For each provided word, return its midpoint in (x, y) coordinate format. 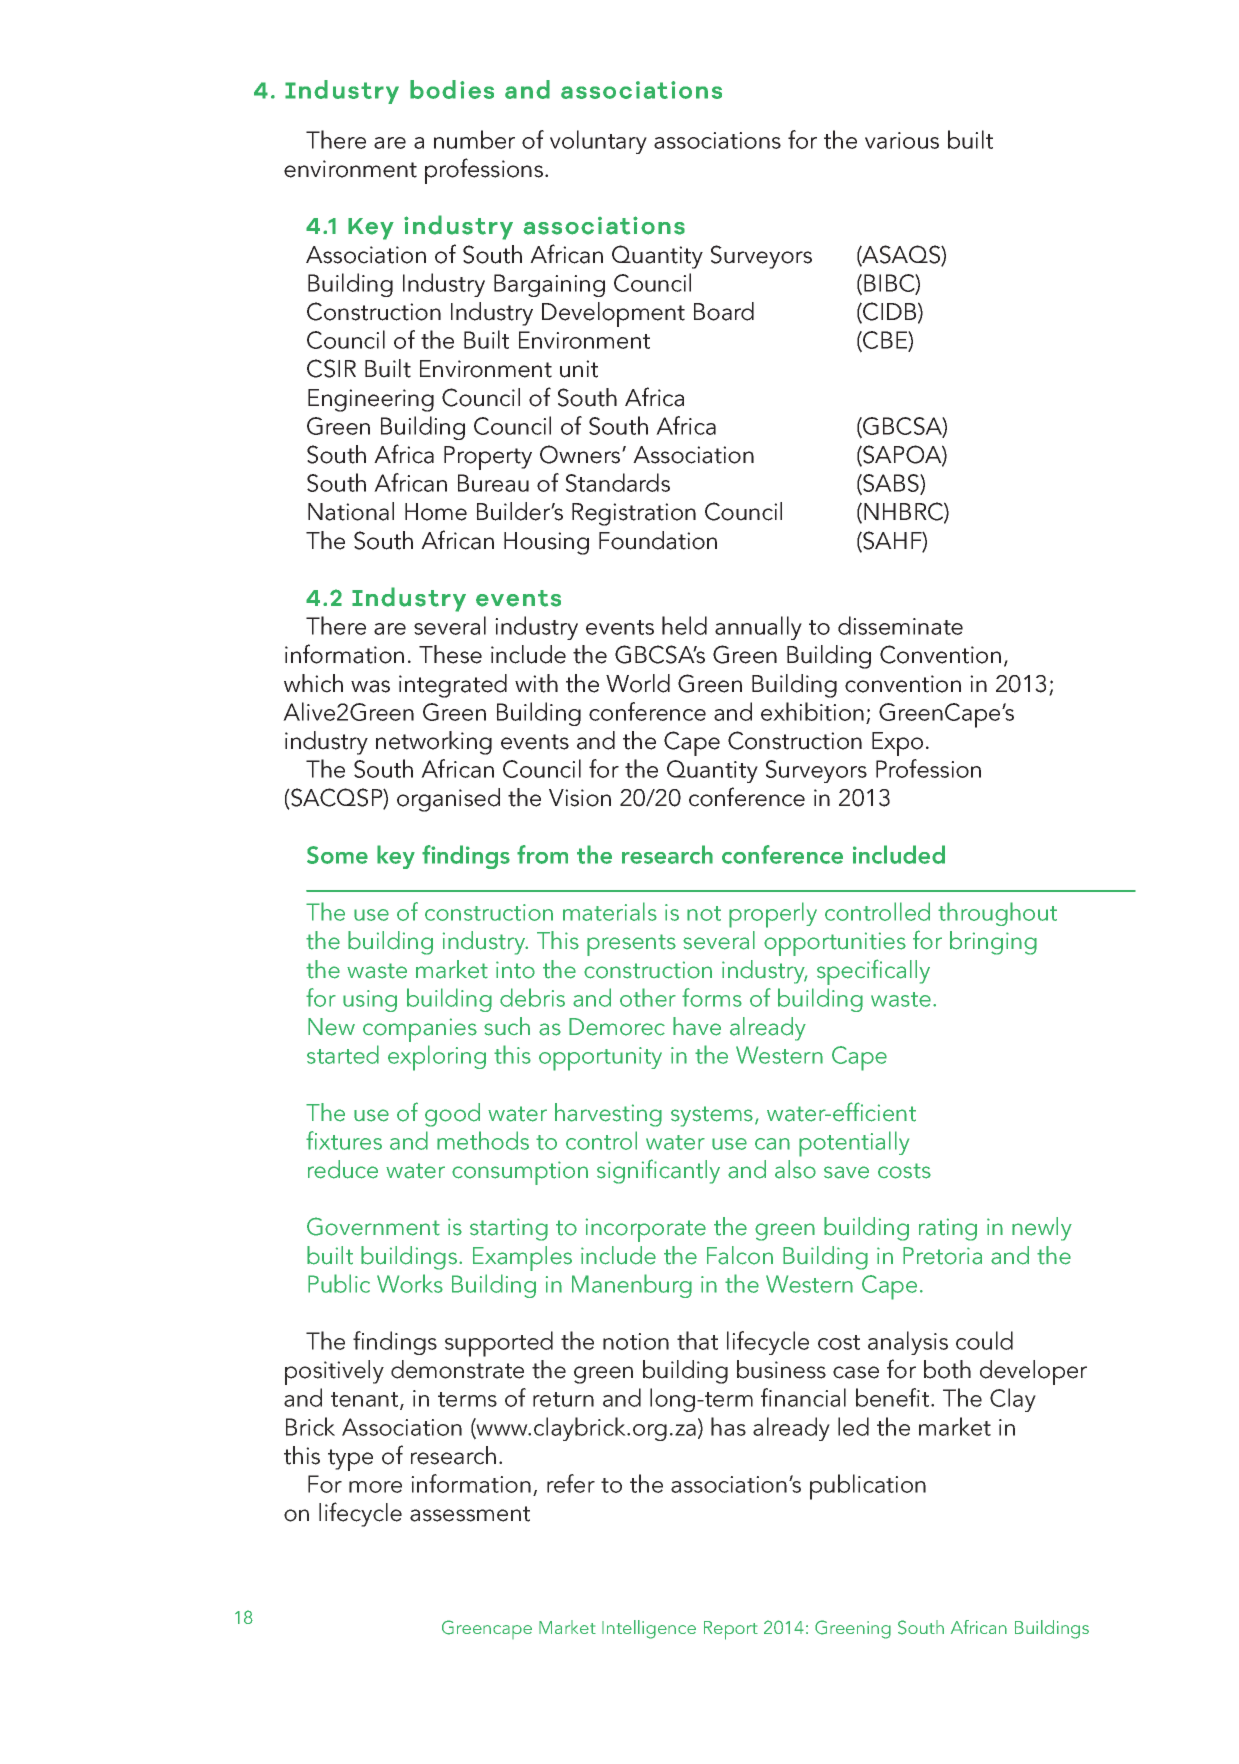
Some (337, 855)
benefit (894, 1397)
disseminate (900, 625)
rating (948, 1229)
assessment (470, 1514)
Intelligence (649, 1629)
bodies (452, 89)
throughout (997, 914)
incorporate (646, 1230)
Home (436, 512)
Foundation (658, 540)
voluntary (598, 142)
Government (373, 1226)
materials (610, 911)
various (902, 140)
